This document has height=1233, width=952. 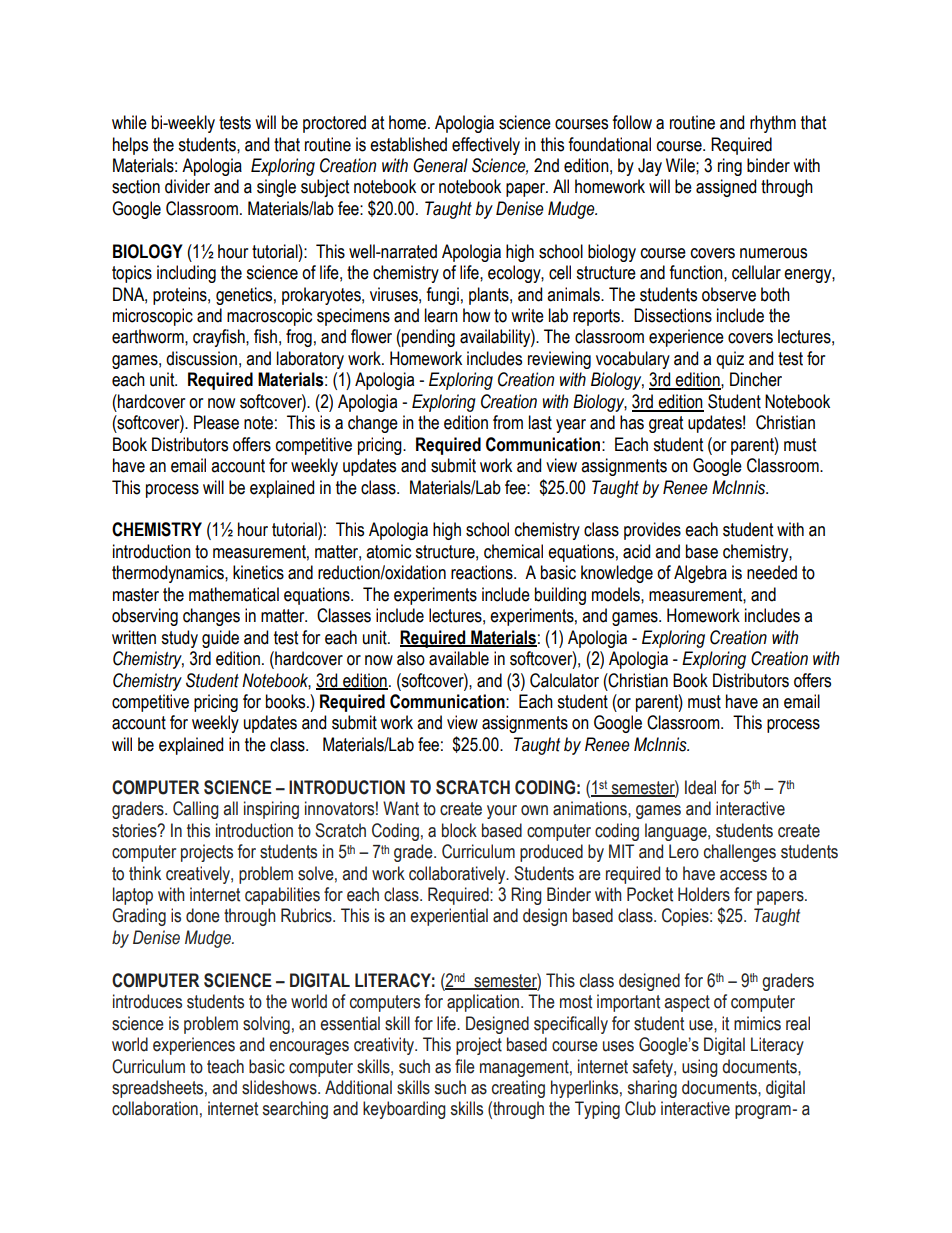 I want to click on file, so click(x=465, y=1066).
